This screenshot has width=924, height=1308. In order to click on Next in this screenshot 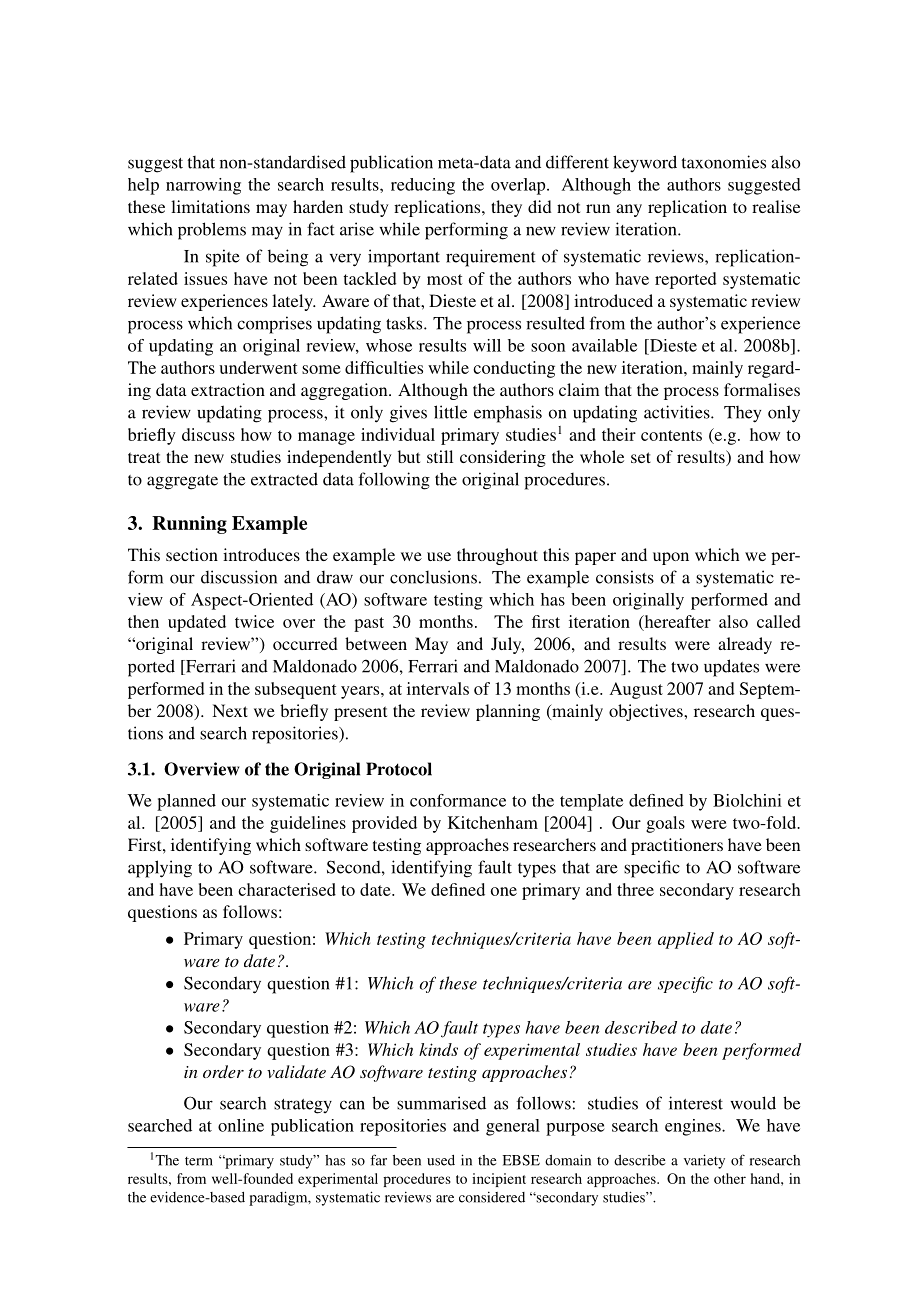, I will do `click(230, 710)`.
